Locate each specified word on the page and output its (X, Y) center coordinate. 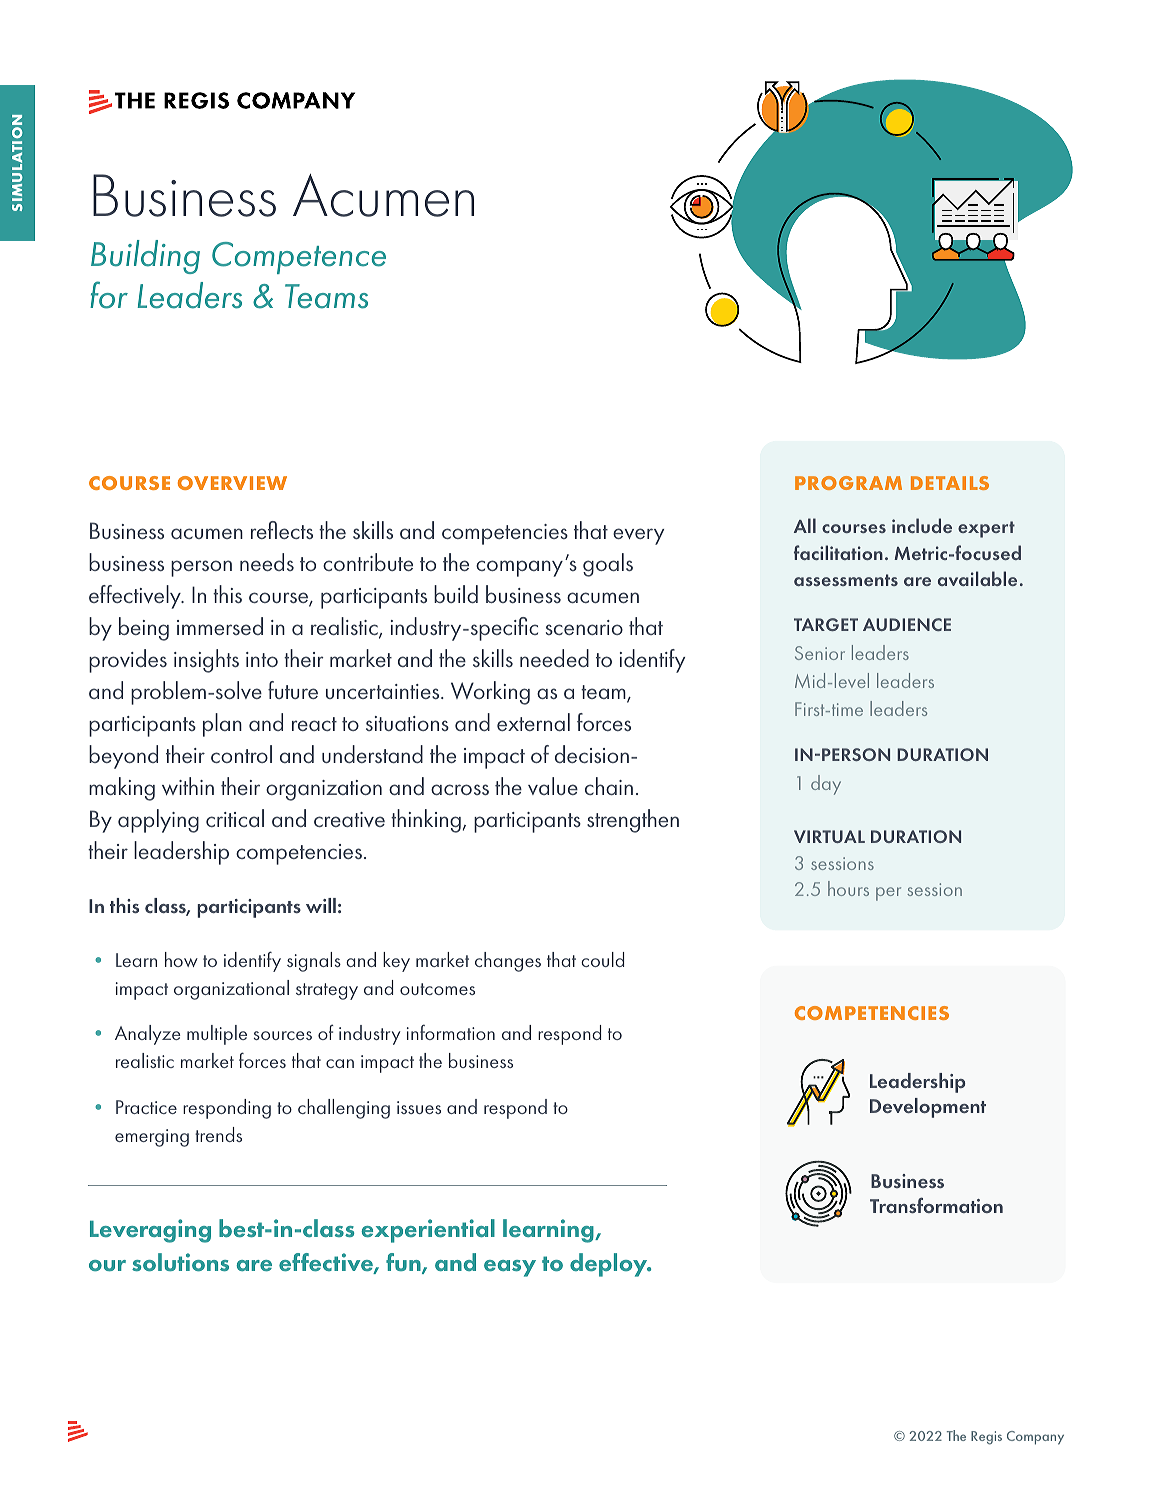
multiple (217, 1035)
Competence (299, 258)
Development (928, 1108)
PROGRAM (848, 483)
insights (206, 661)
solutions (180, 1262)
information (451, 1032)
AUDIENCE (907, 624)
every (638, 536)
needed (554, 658)
